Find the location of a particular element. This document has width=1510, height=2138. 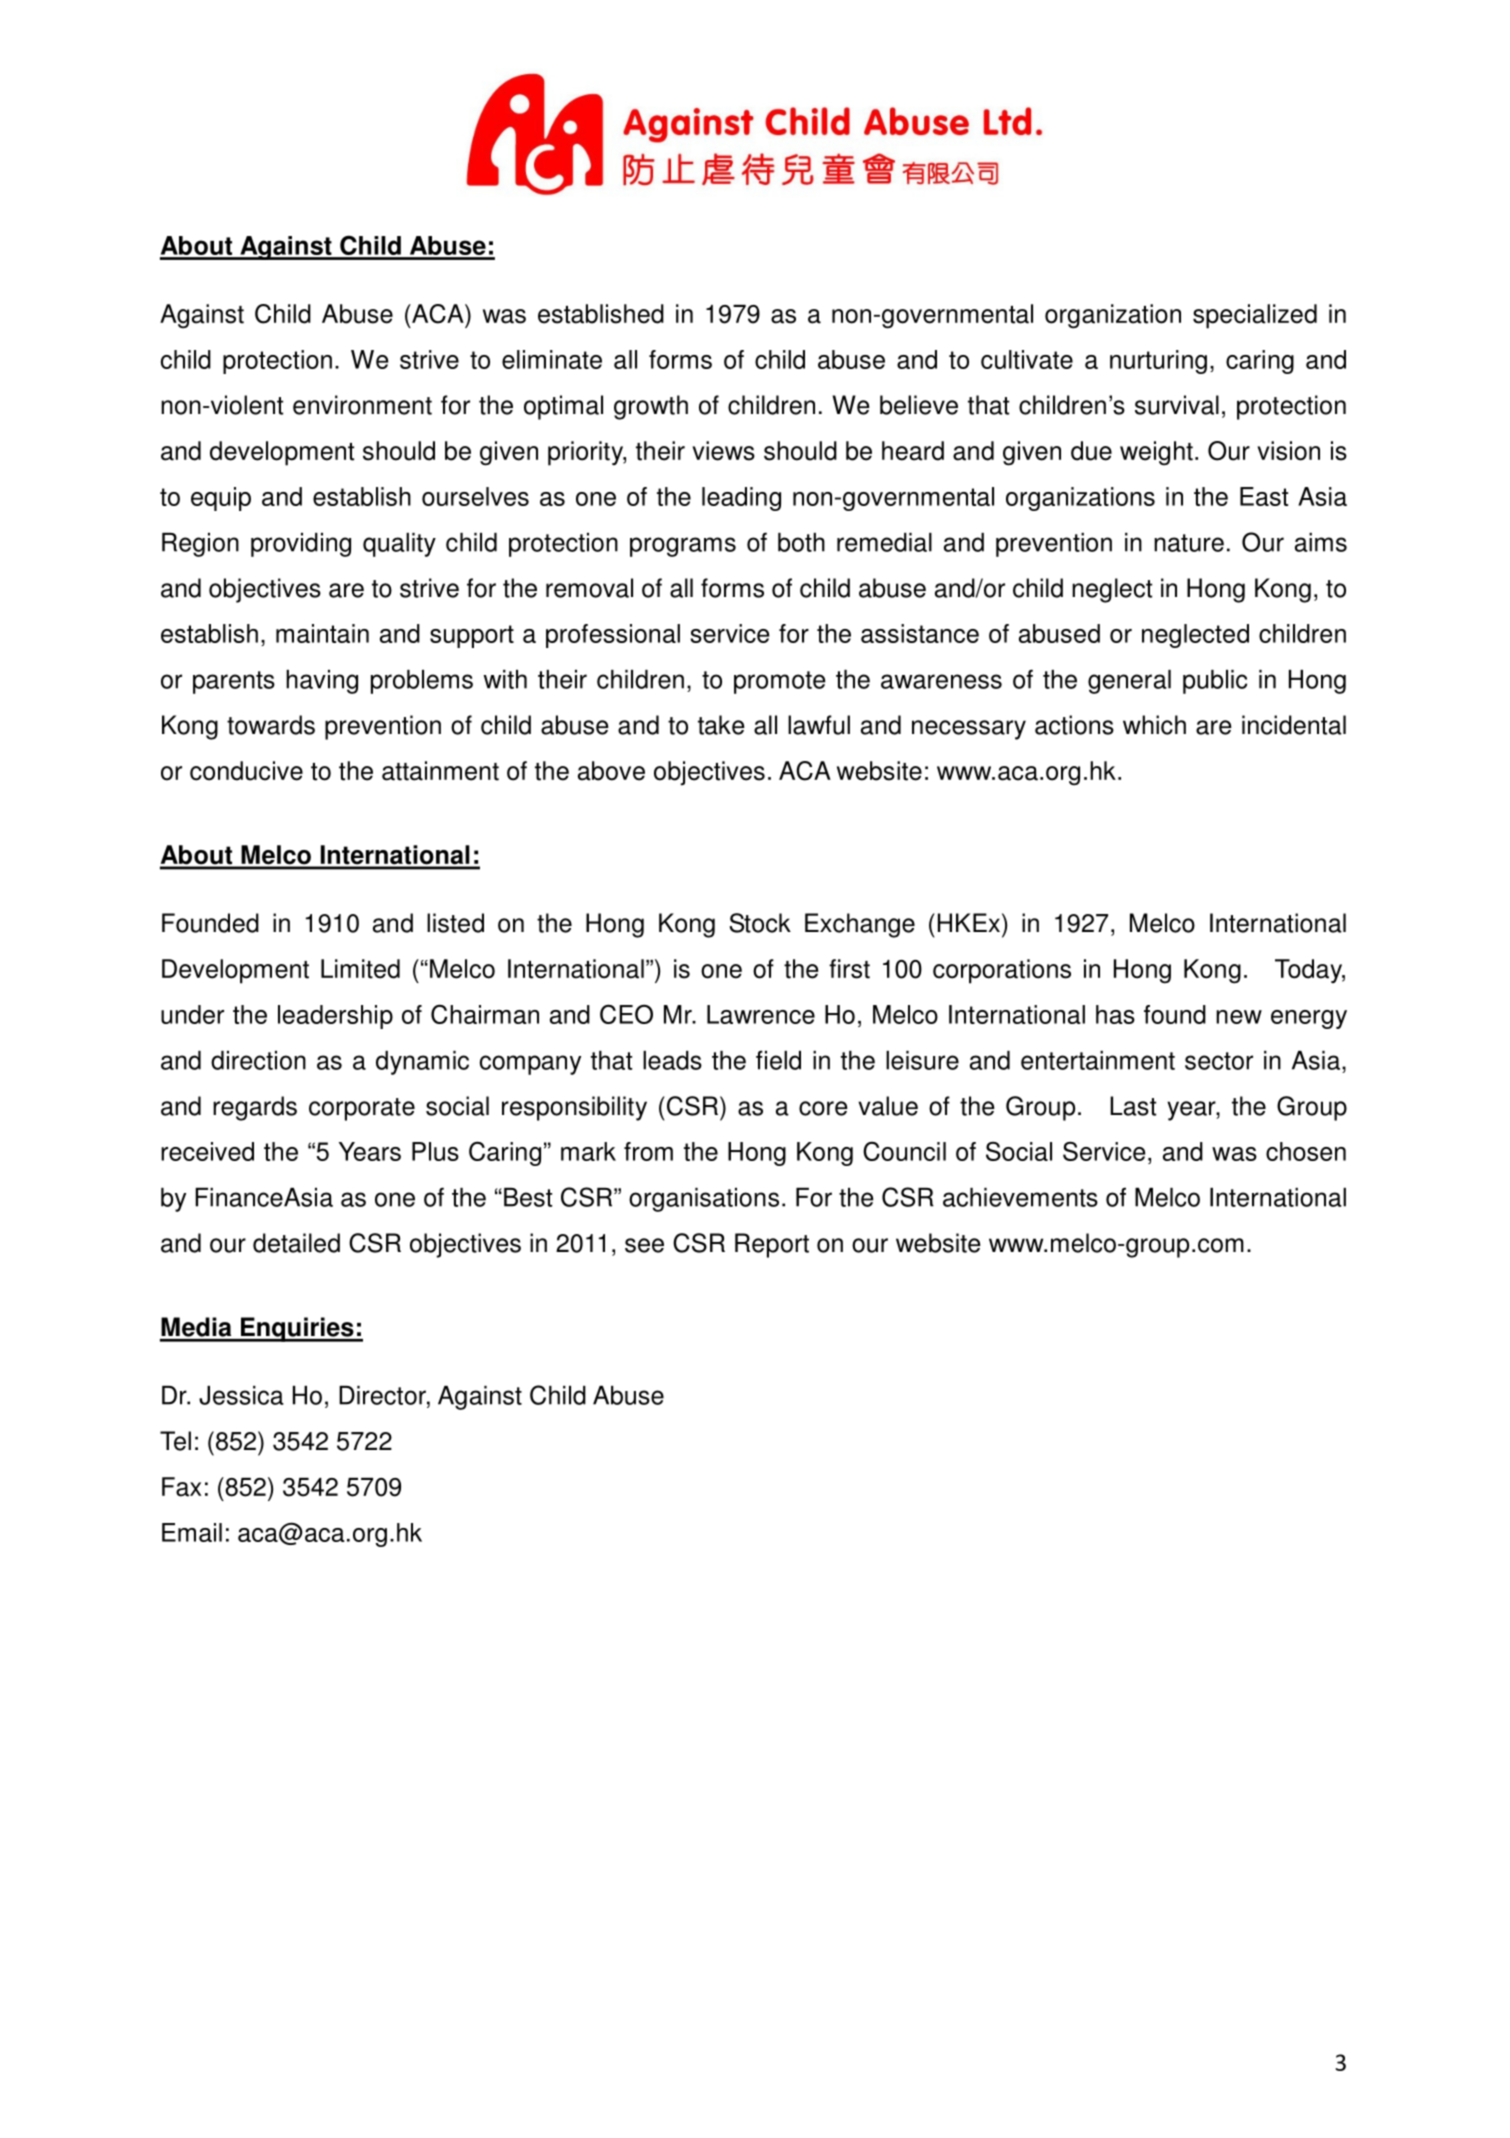

Fax is located at coordinates (181, 1487).
